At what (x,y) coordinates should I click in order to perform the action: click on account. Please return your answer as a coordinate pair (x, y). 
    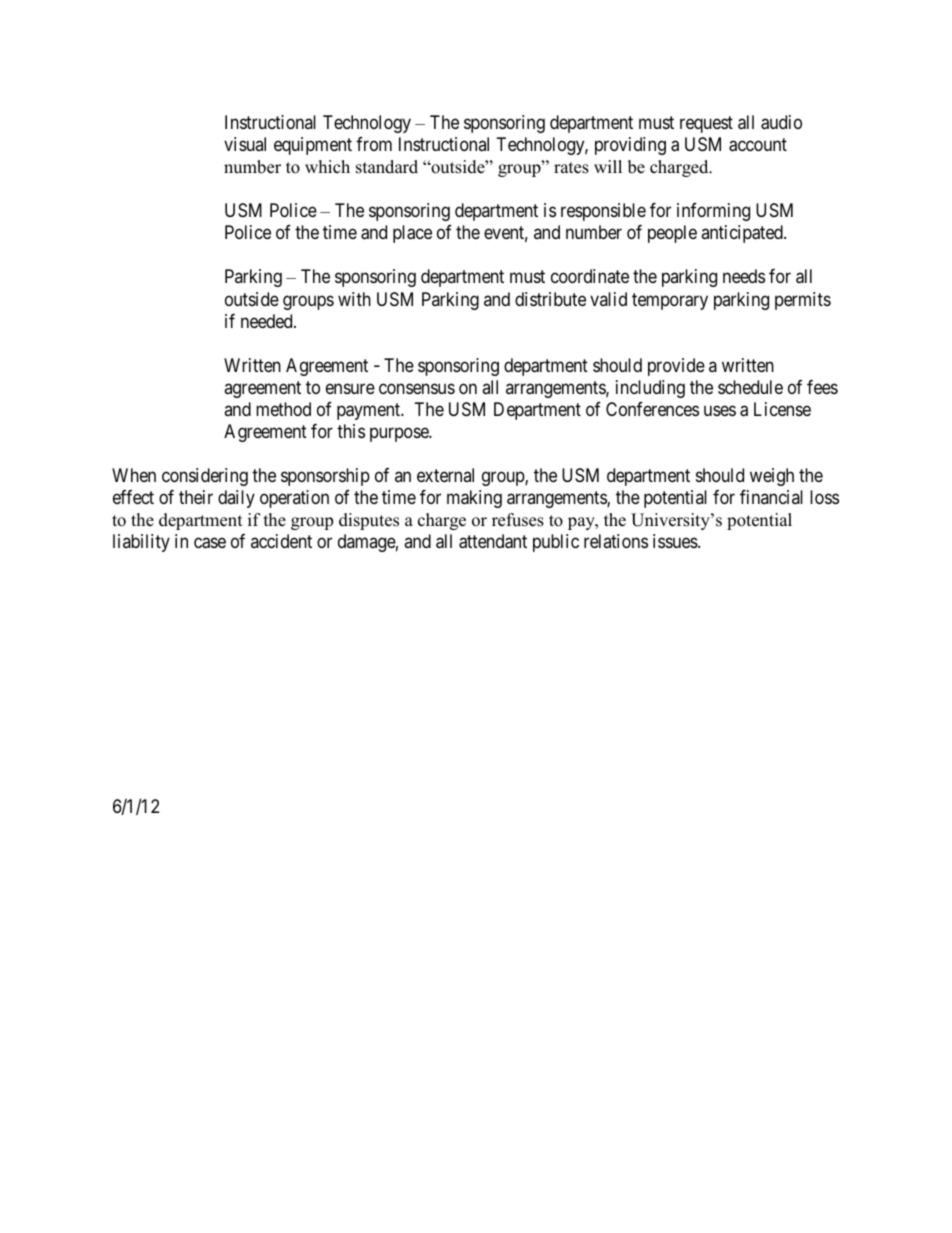
    Looking at the image, I should click on (758, 145).
